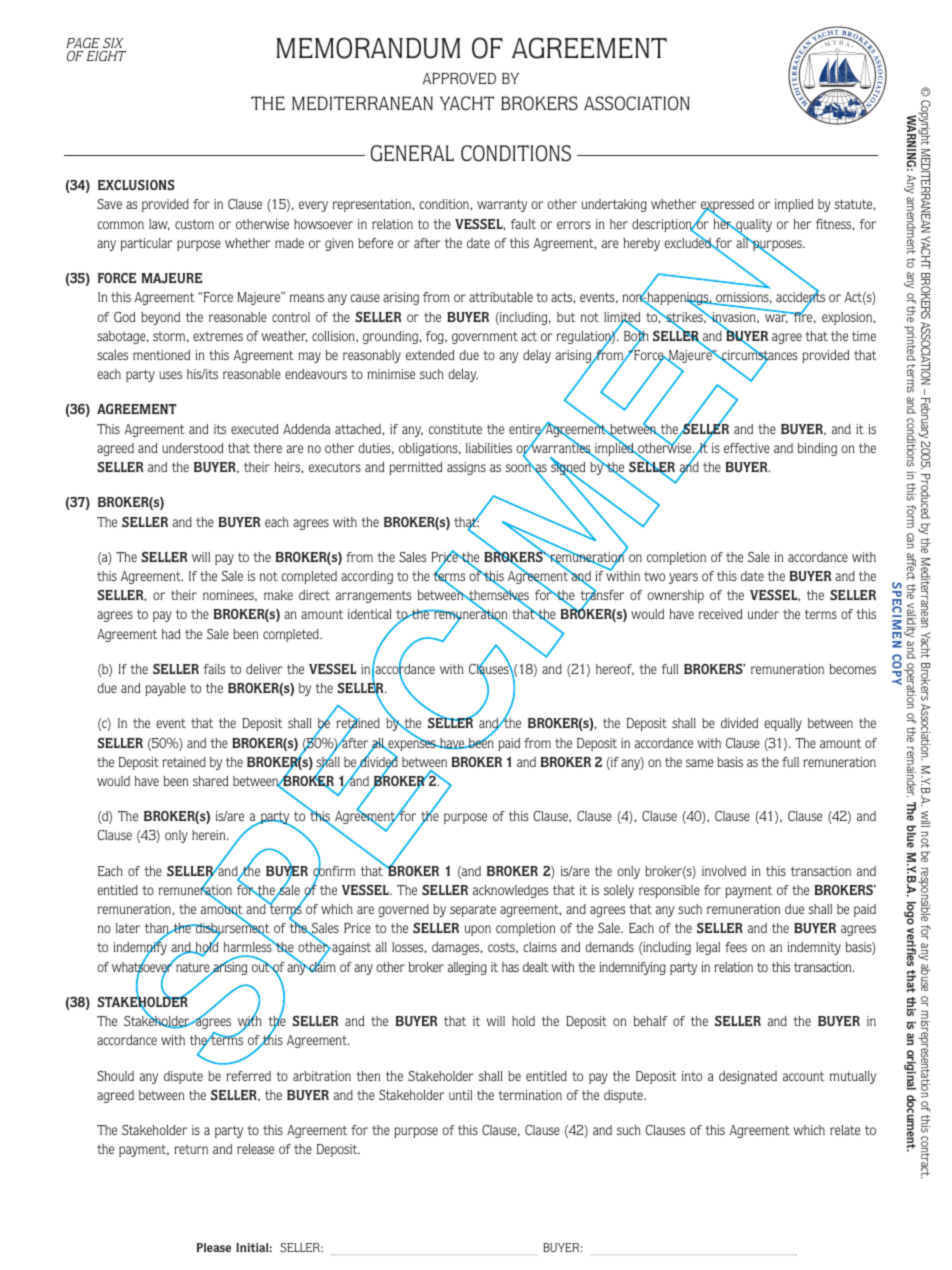  I want to click on alleging, so click(467, 968).
